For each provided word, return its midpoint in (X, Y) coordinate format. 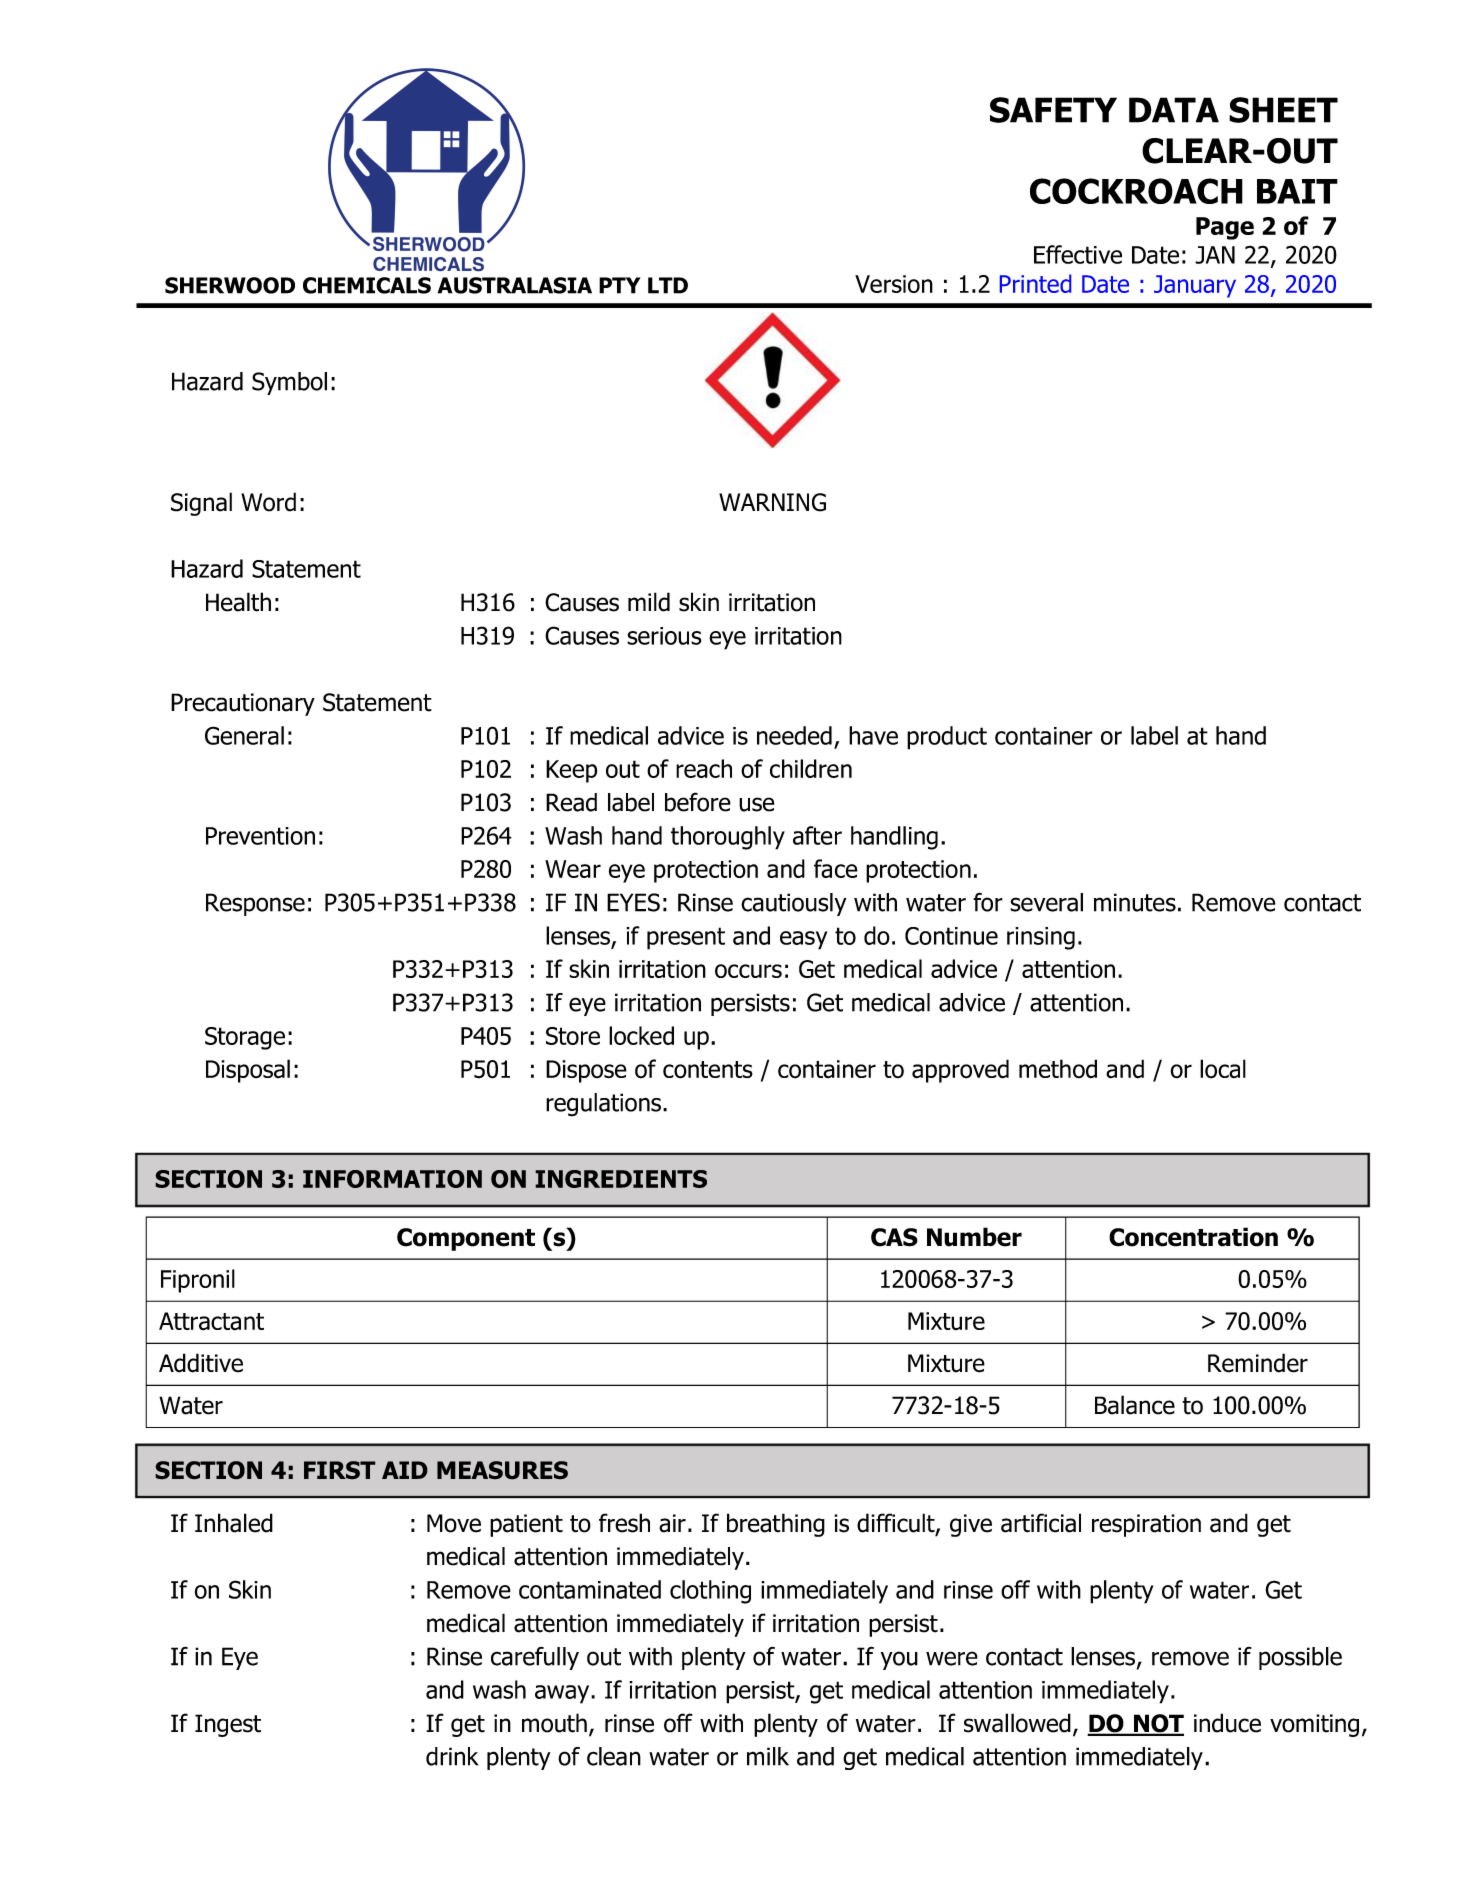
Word (268, 502)
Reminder (1258, 1363)
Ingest (228, 1725)
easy (803, 940)
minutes (1135, 902)
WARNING (772, 502)
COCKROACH (1136, 191)
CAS (894, 1237)
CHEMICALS (367, 285)
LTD (668, 285)
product (947, 738)
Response (255, 904)
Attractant (211, 1321)
